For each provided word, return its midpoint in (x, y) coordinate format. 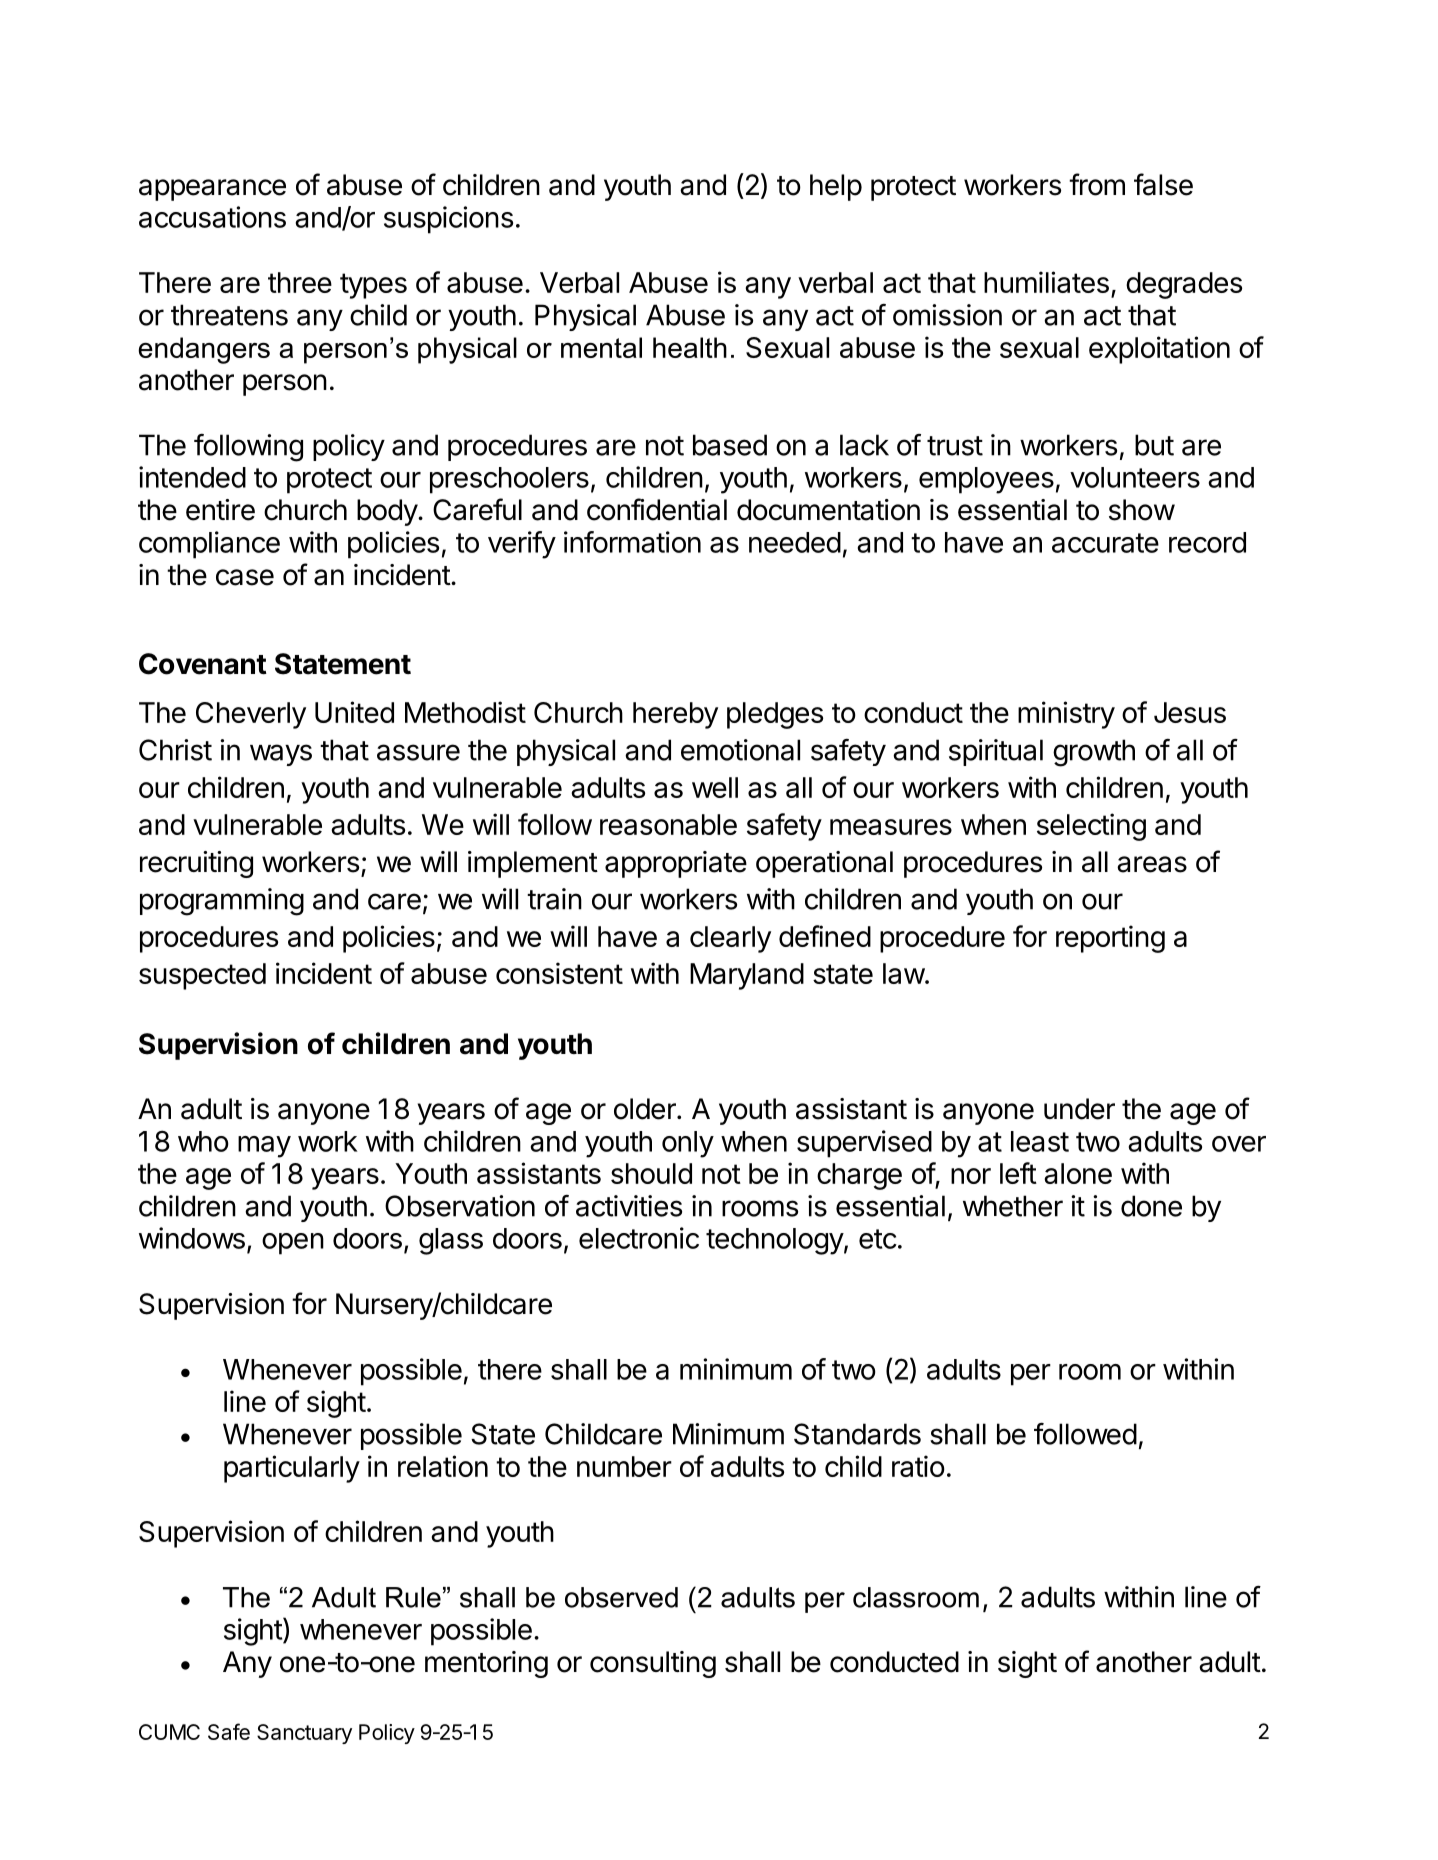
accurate (1105, 543)
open (293, 1244)
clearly (730, 939)
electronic (639, 1238)
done (1151, 1206)
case (245, 577)
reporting (1110, 939)
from (1097, 184)
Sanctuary (304, 1734)
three (300, 282)
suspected (202, 976)
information (632, 542)
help (836, 187)
